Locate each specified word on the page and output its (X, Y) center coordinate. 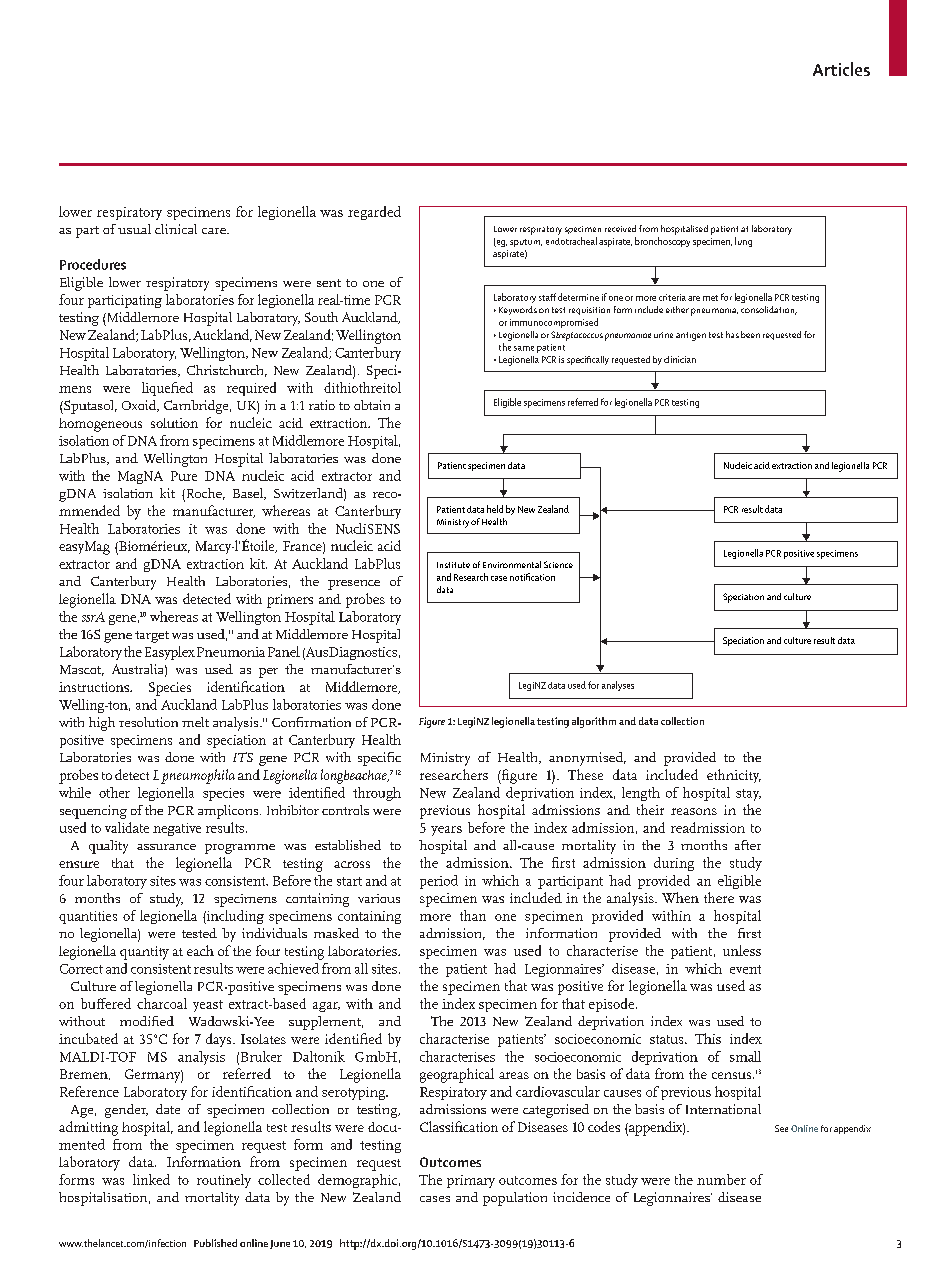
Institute (453, 565)
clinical (176, 229)
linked (151, 1179)
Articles (841, 69)
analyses (618, 686)
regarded (374, 213)
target (152, 637)
